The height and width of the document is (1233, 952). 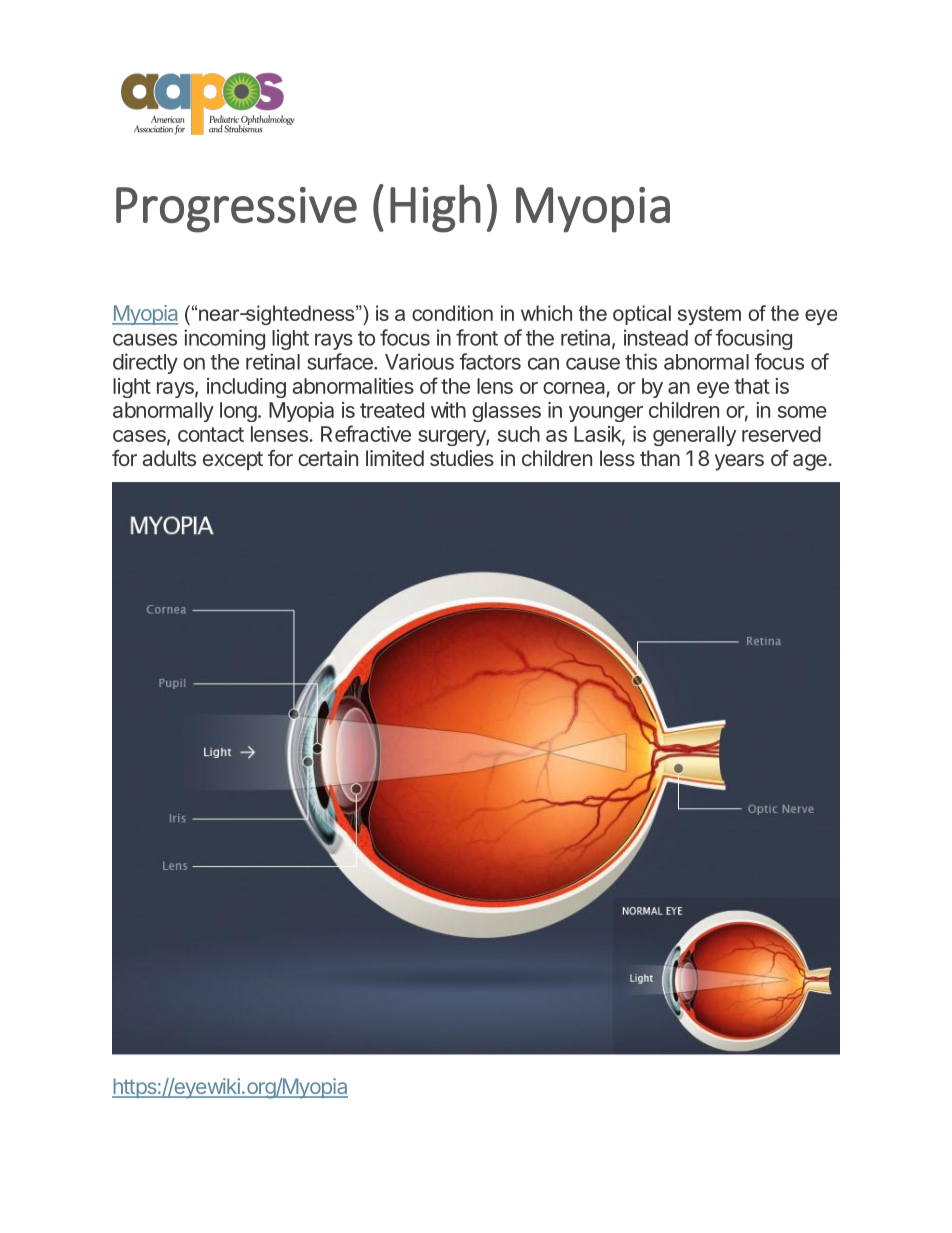 What do you see at coordinates (435, 208) in the document?
I see `High` at bounding box center [435, 208].
